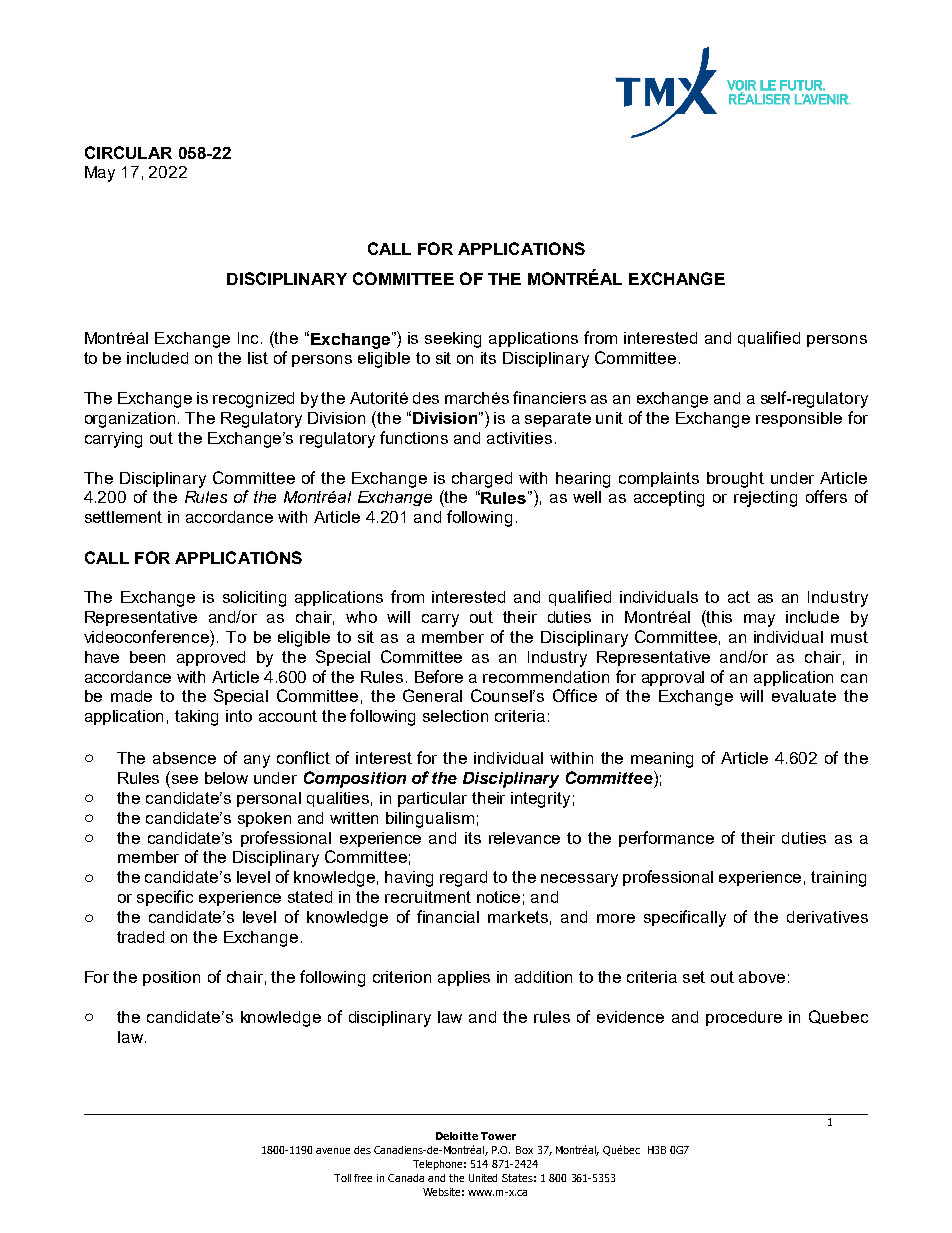 The height and width of the page is (1233, 952). Describe the element at coordinates (498, 897) in the page. I see `notice` at that location.
